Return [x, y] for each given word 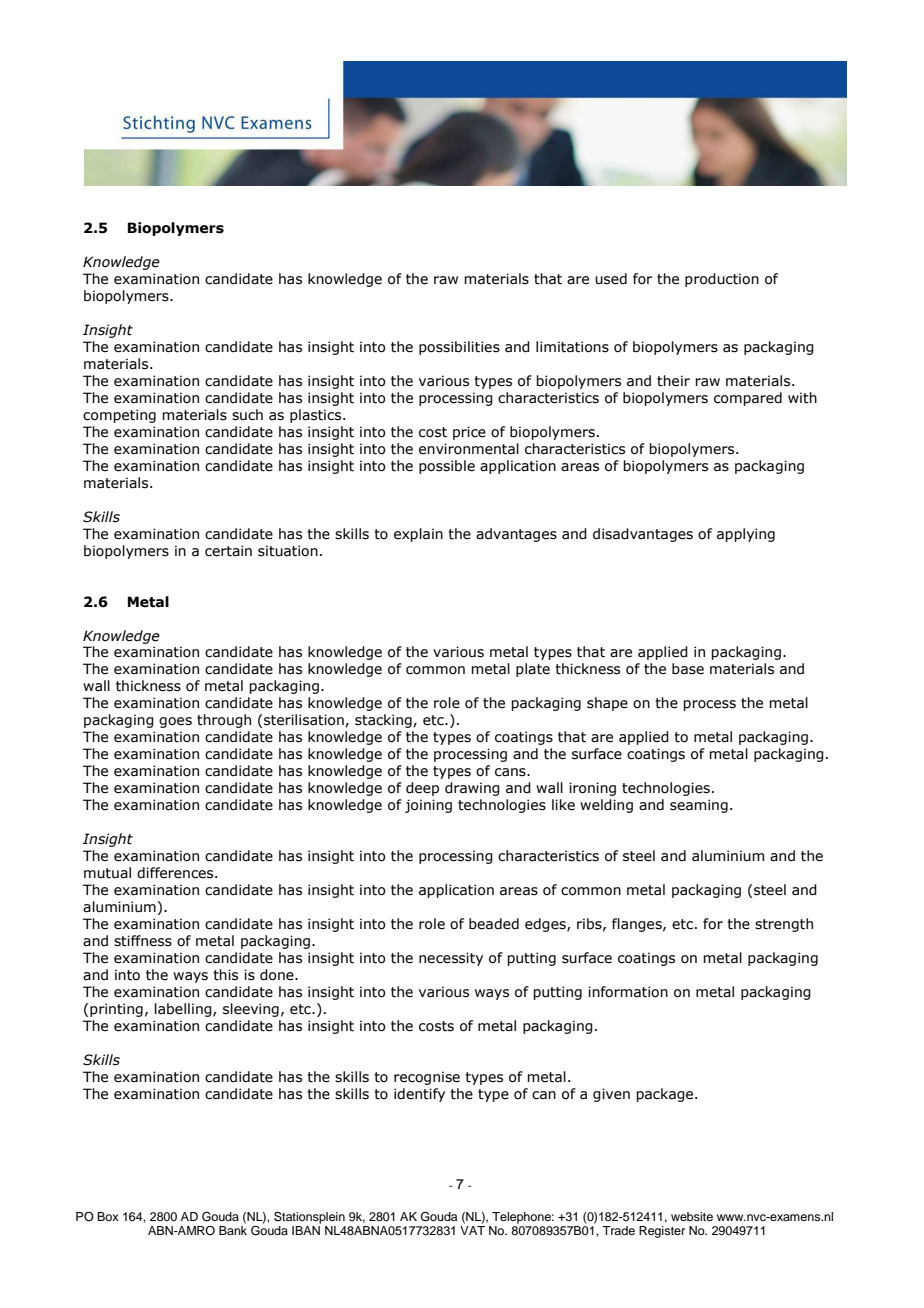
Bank [233, 1229]
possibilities [459, 348]
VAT [472, 1229]
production [722, 280]
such [247, 415]
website [692, 1216]
